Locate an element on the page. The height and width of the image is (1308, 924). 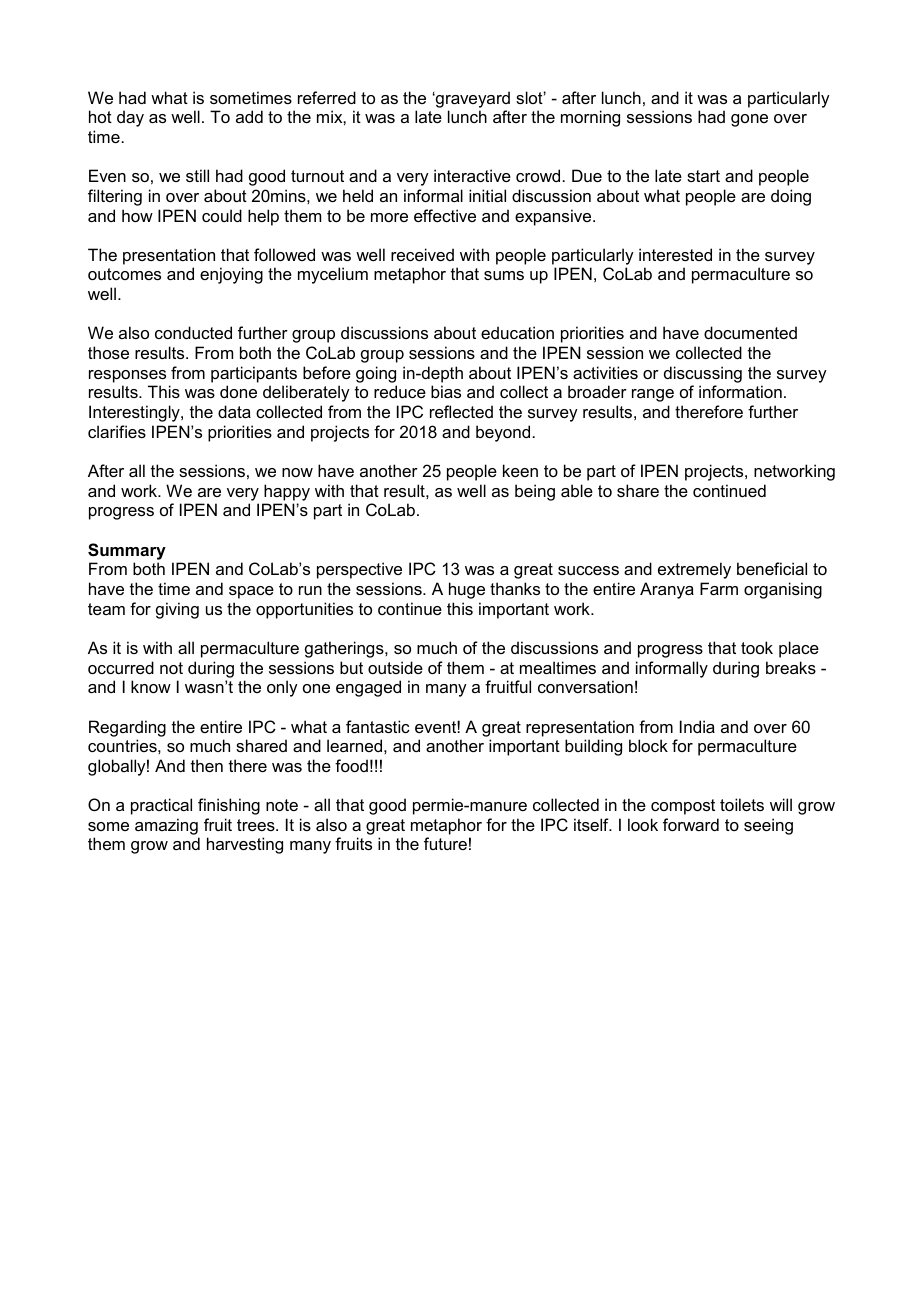
documented is located at coordinates (750, 332).
